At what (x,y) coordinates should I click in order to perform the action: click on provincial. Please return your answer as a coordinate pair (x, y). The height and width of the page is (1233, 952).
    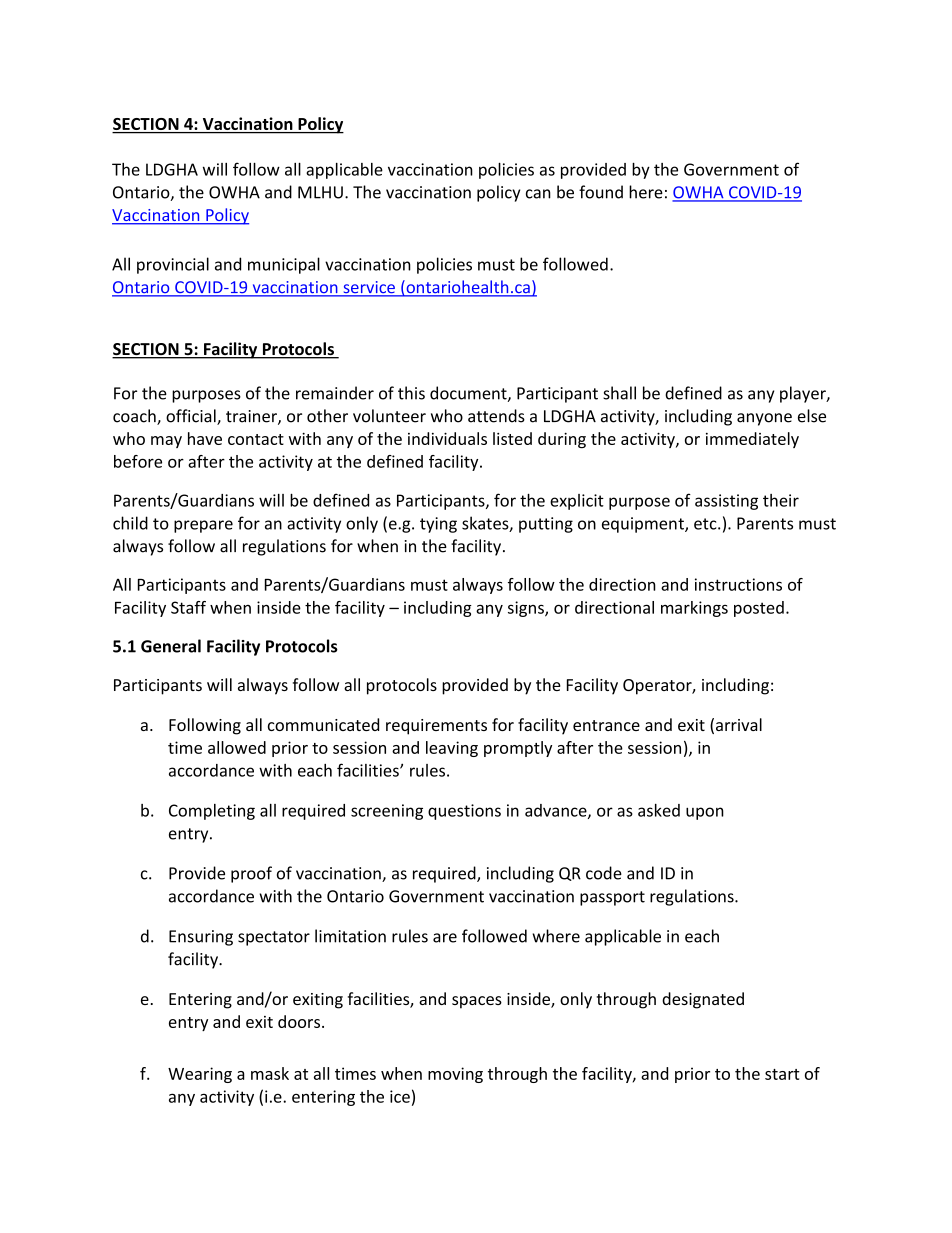
    Looking at the image, I should click on (173, 265).
